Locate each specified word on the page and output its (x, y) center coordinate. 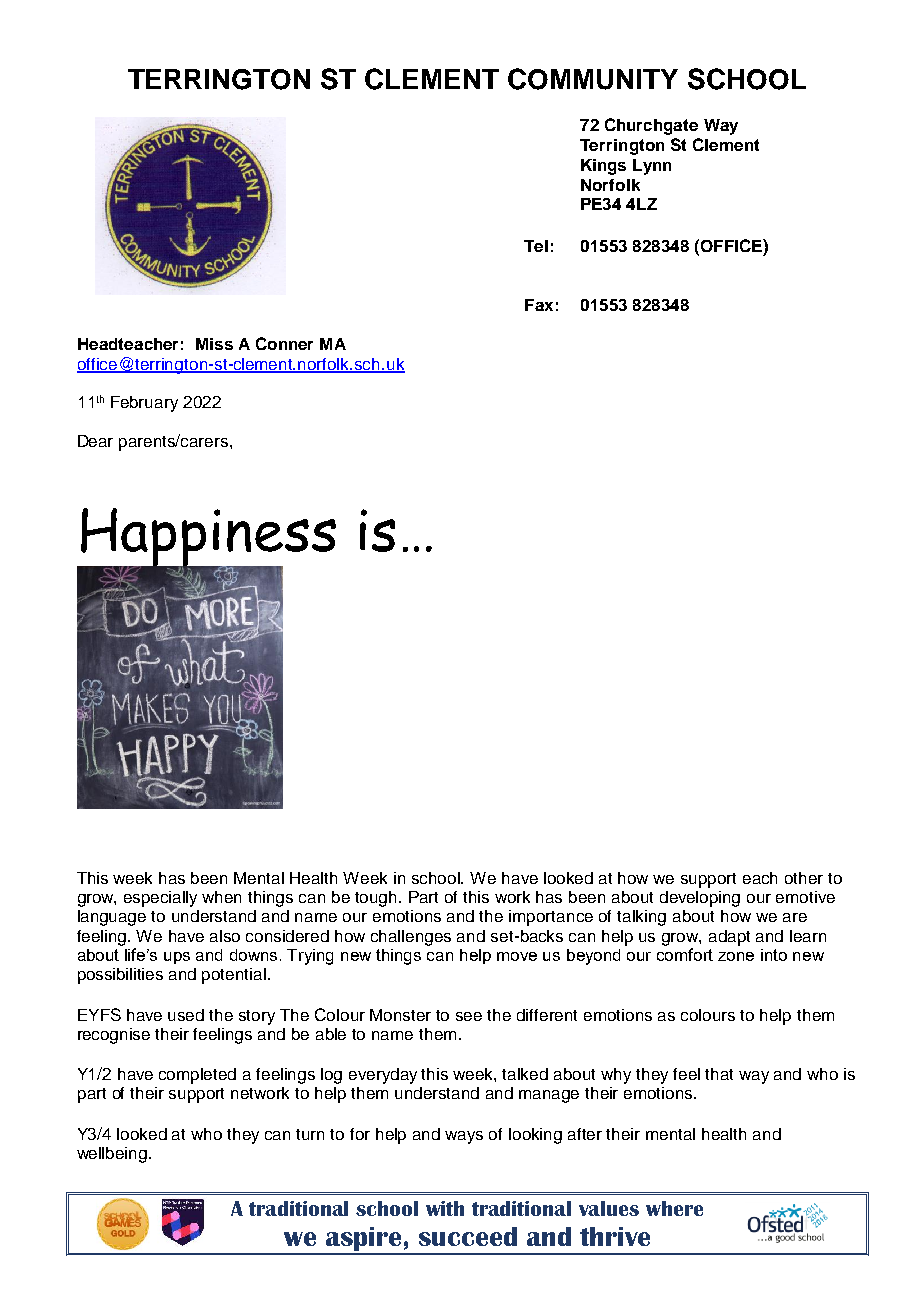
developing (700, 899)
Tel (536, 246)
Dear (95, 441)
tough (377, 899)
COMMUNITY (593, 79)
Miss (214, 344)
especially (160, 899)
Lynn (652, 167)
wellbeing (112, 1155)
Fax (539, 305)
